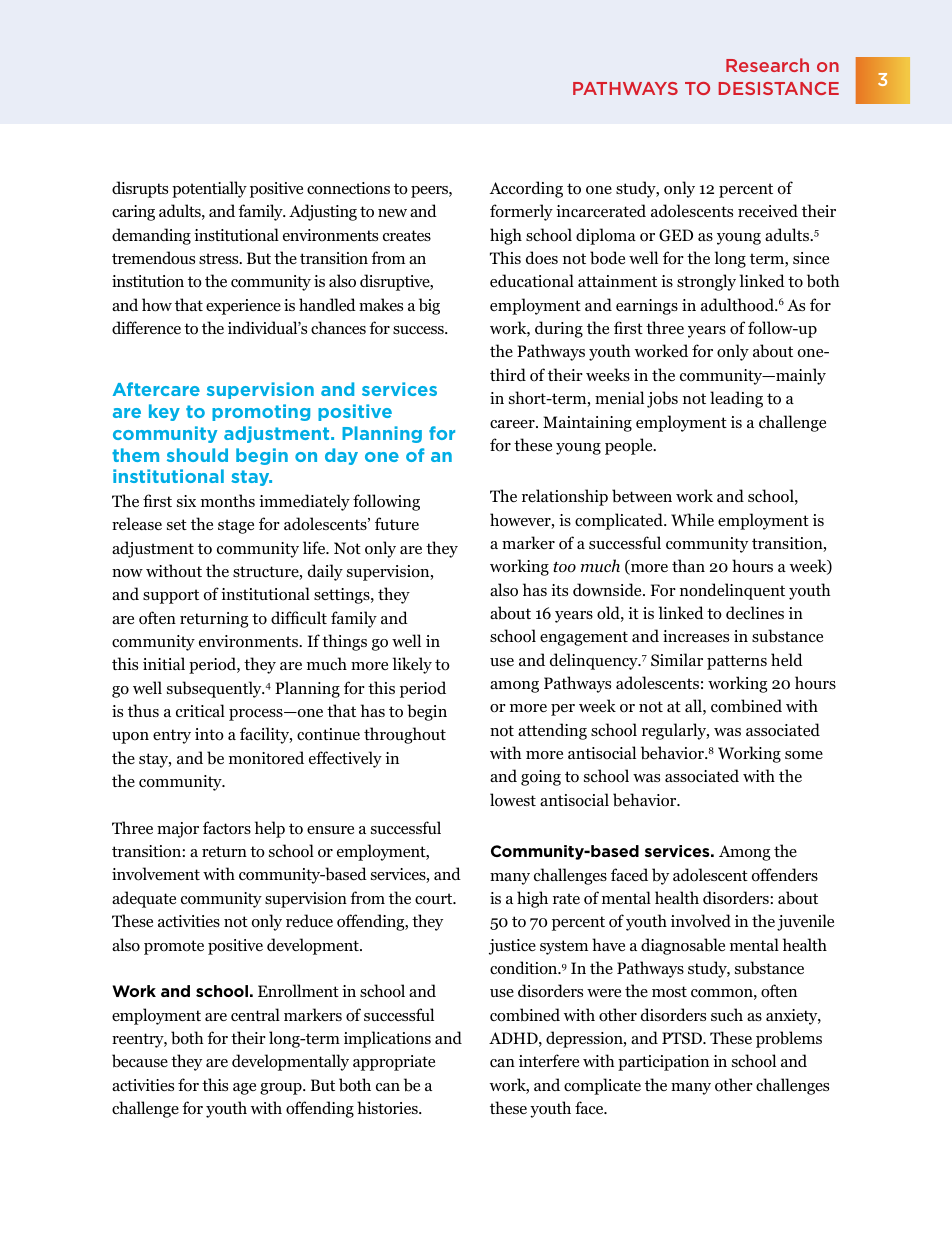 This document has height=1233, width=952. I want to click on some, so click(804, 755).
